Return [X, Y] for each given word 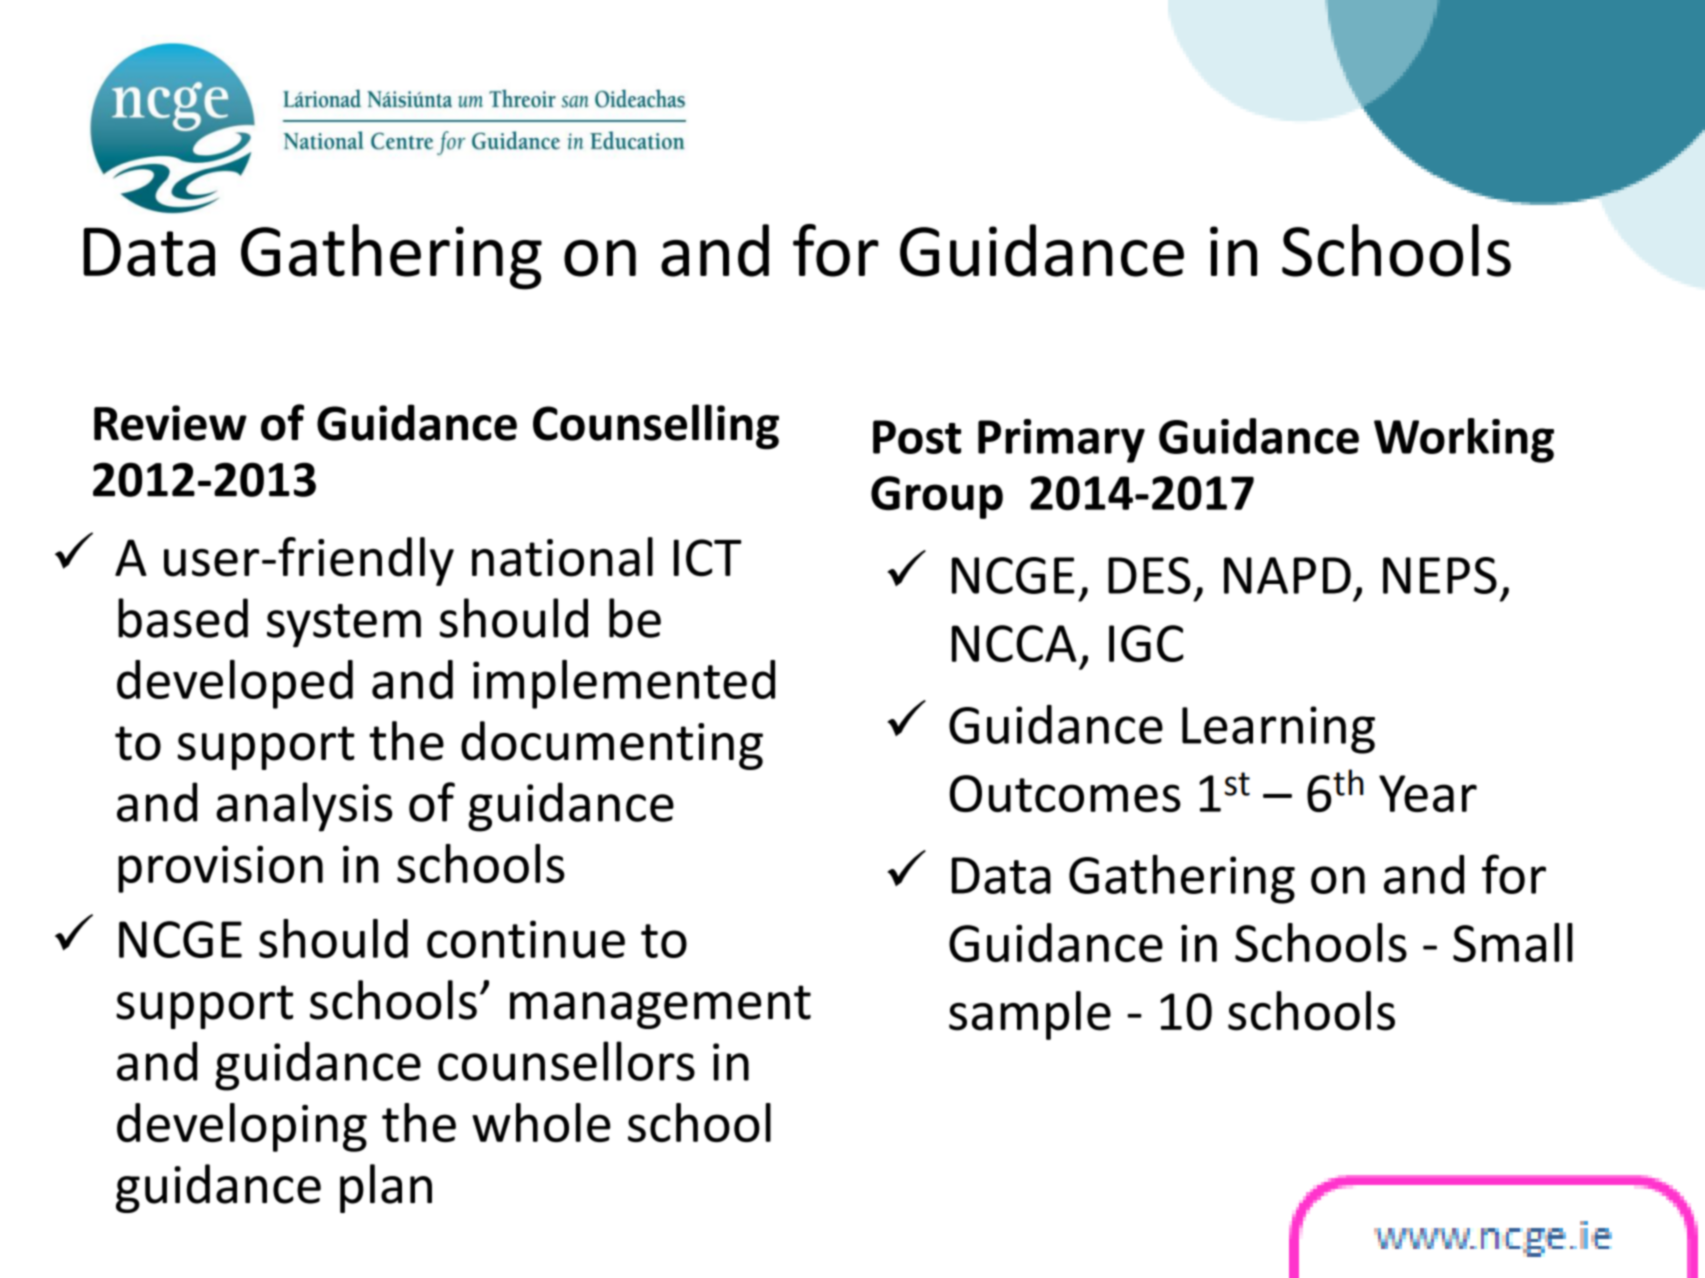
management [660, 1007]
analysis [304, 807]
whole [541, 1122]
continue [526, 939]
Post [917, 437]
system [344, 626]
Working [1464, 440]
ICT [708, 558]
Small [1513, 942]
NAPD [1287, 575]
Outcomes [1065, 793]
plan [386, 1188]
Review [170, 423]
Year [1428, 793]
